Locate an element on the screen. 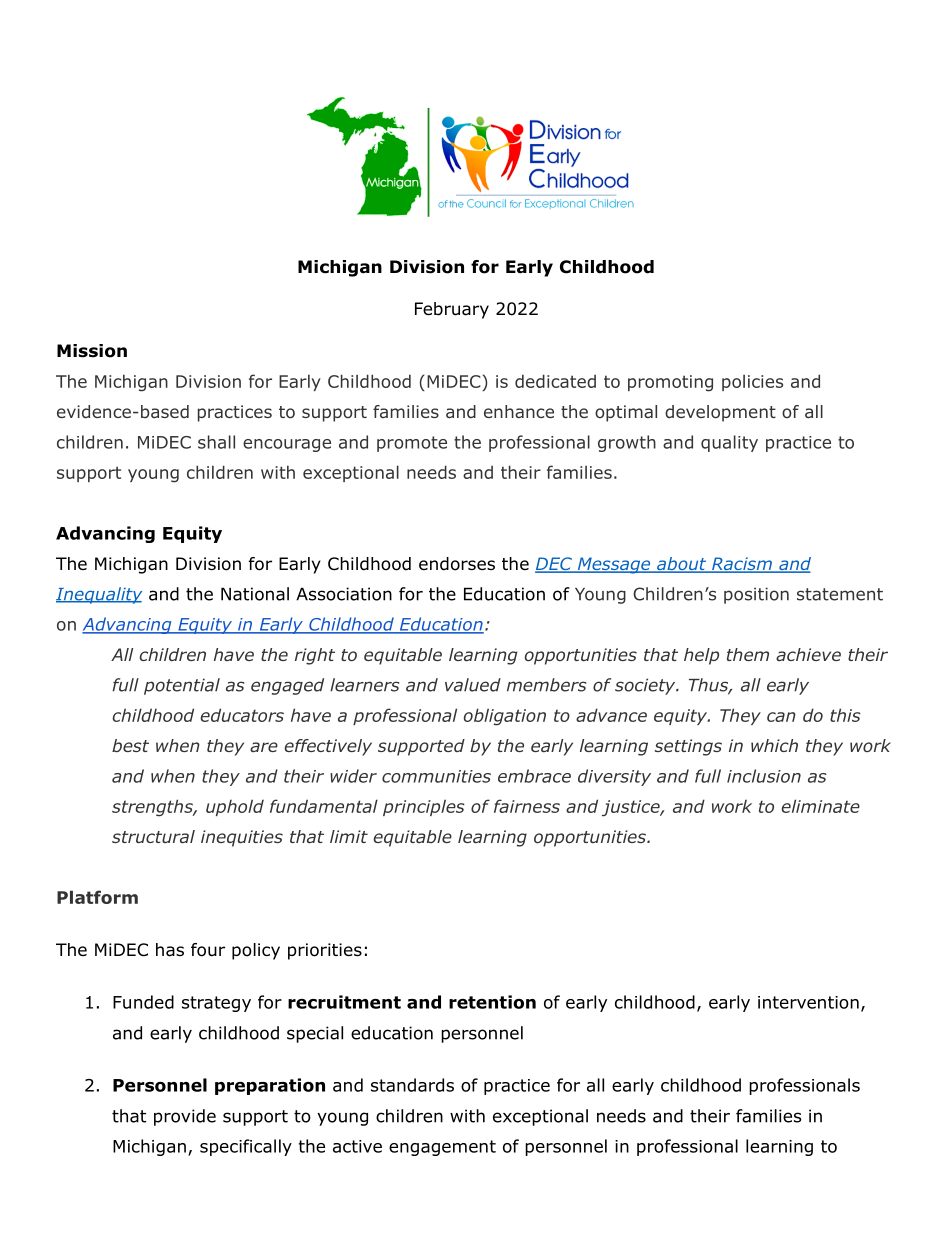 This screenshot has width=952, height=1233. National is located at coordinates (255, 594).
